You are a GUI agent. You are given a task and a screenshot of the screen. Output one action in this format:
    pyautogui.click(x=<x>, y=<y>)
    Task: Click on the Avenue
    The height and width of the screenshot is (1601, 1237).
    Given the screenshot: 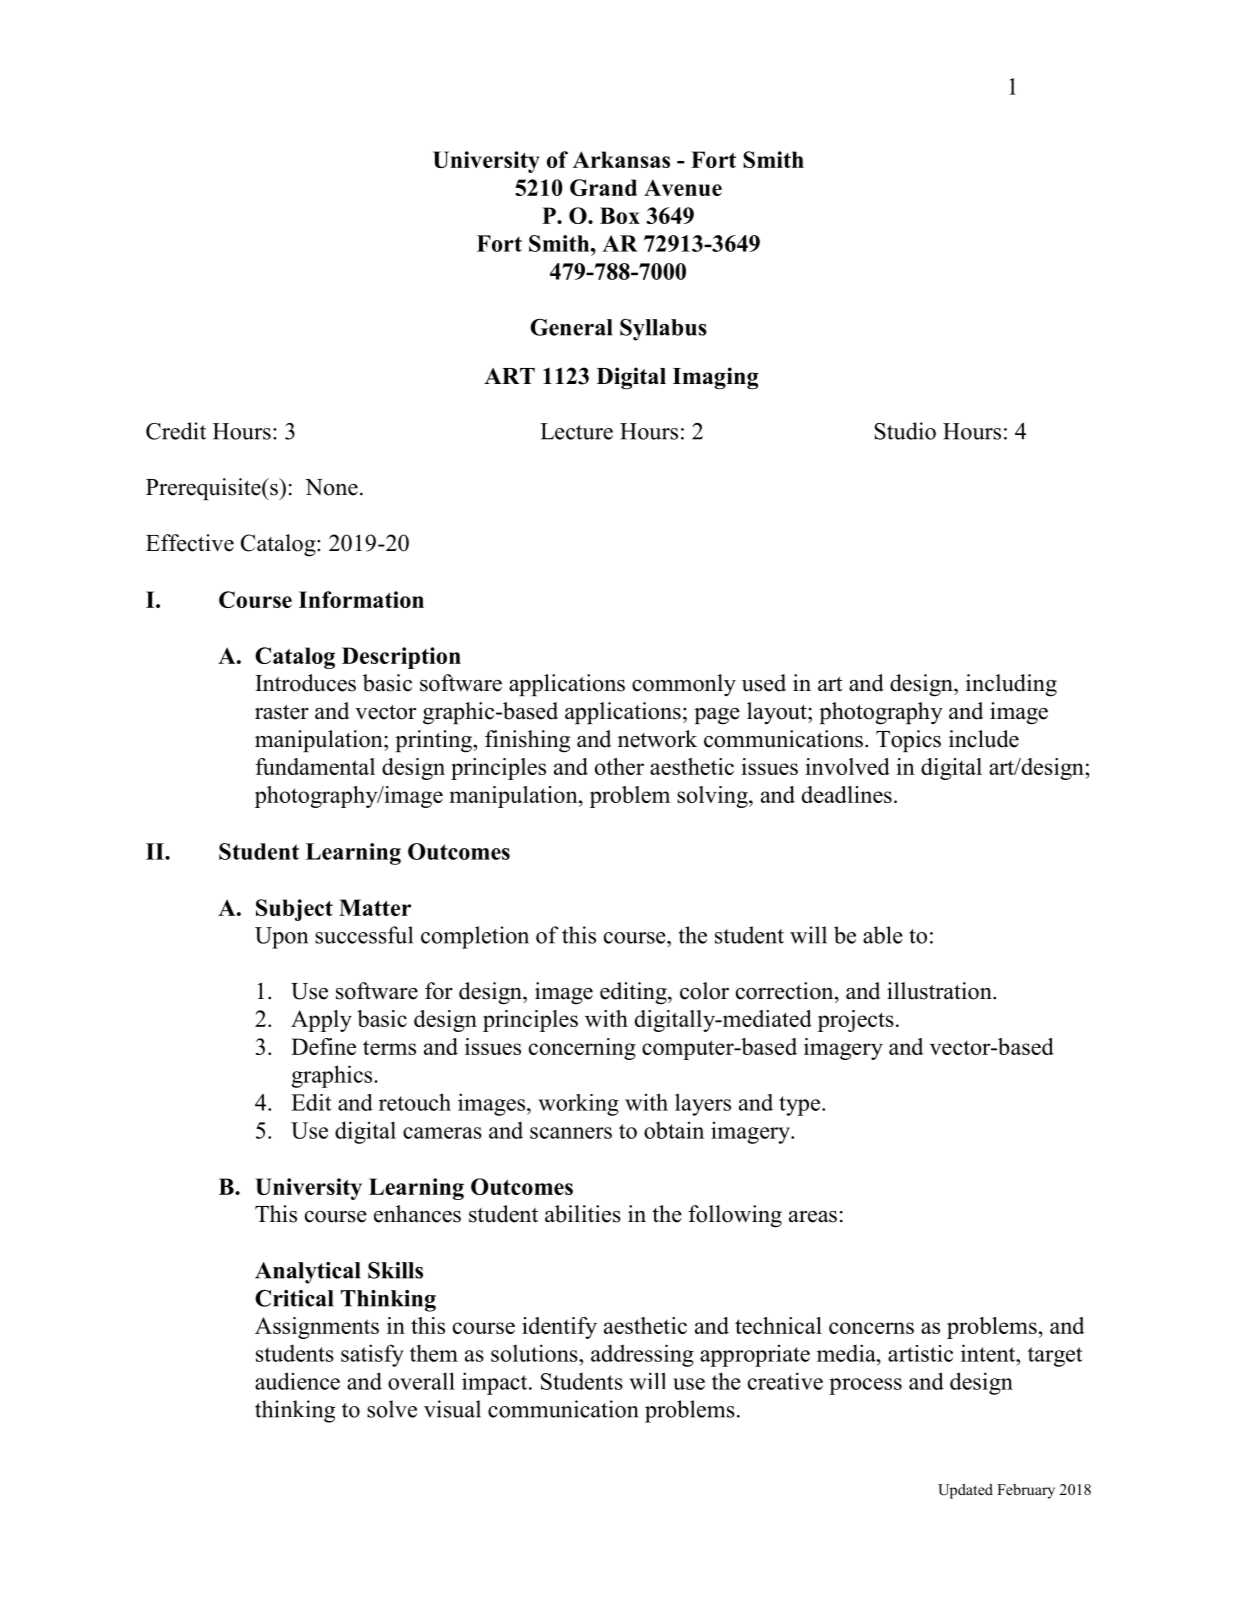 What is the action you would take?
    pyautogui.click(x=683, y=187)
